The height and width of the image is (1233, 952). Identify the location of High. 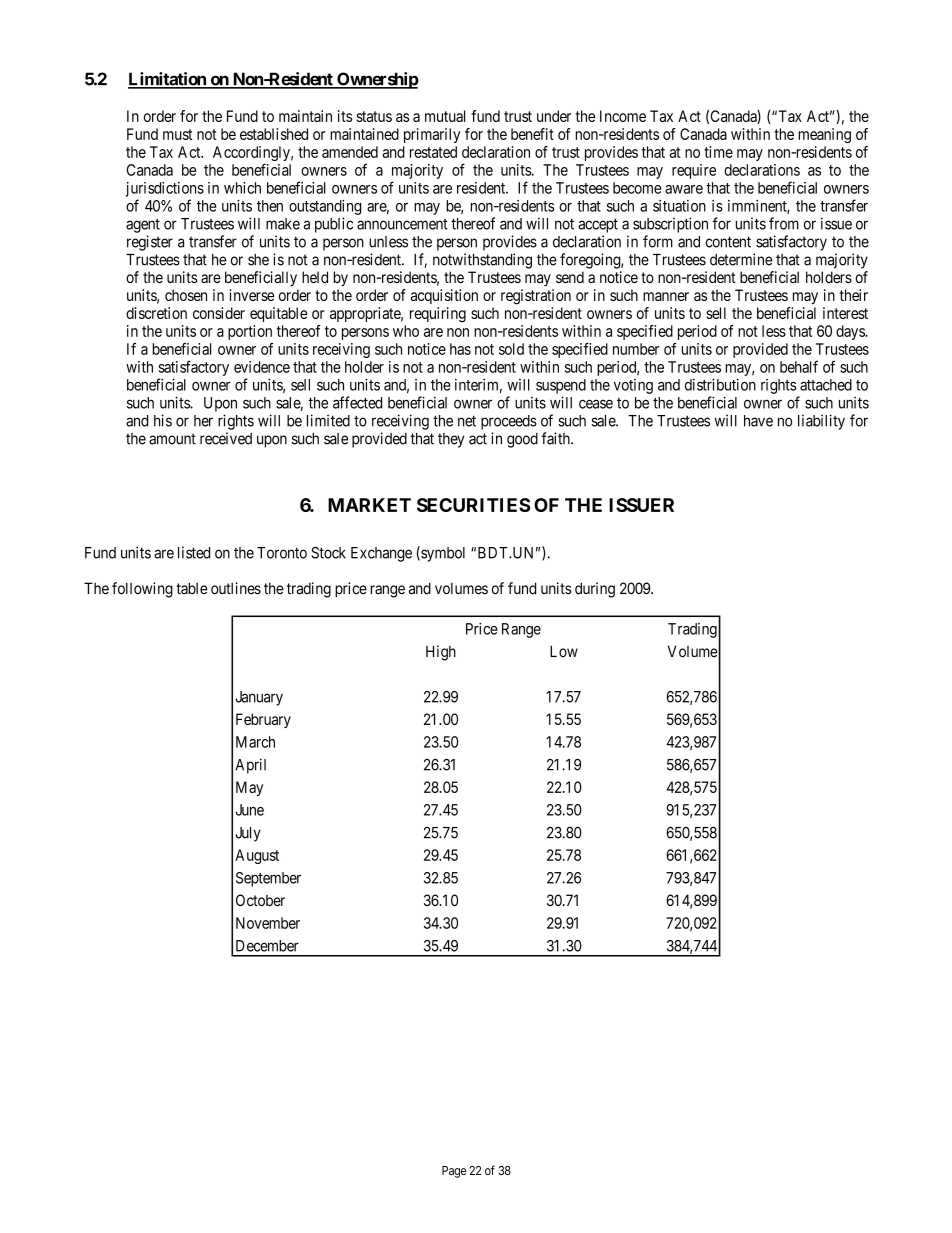
(441, 653).
